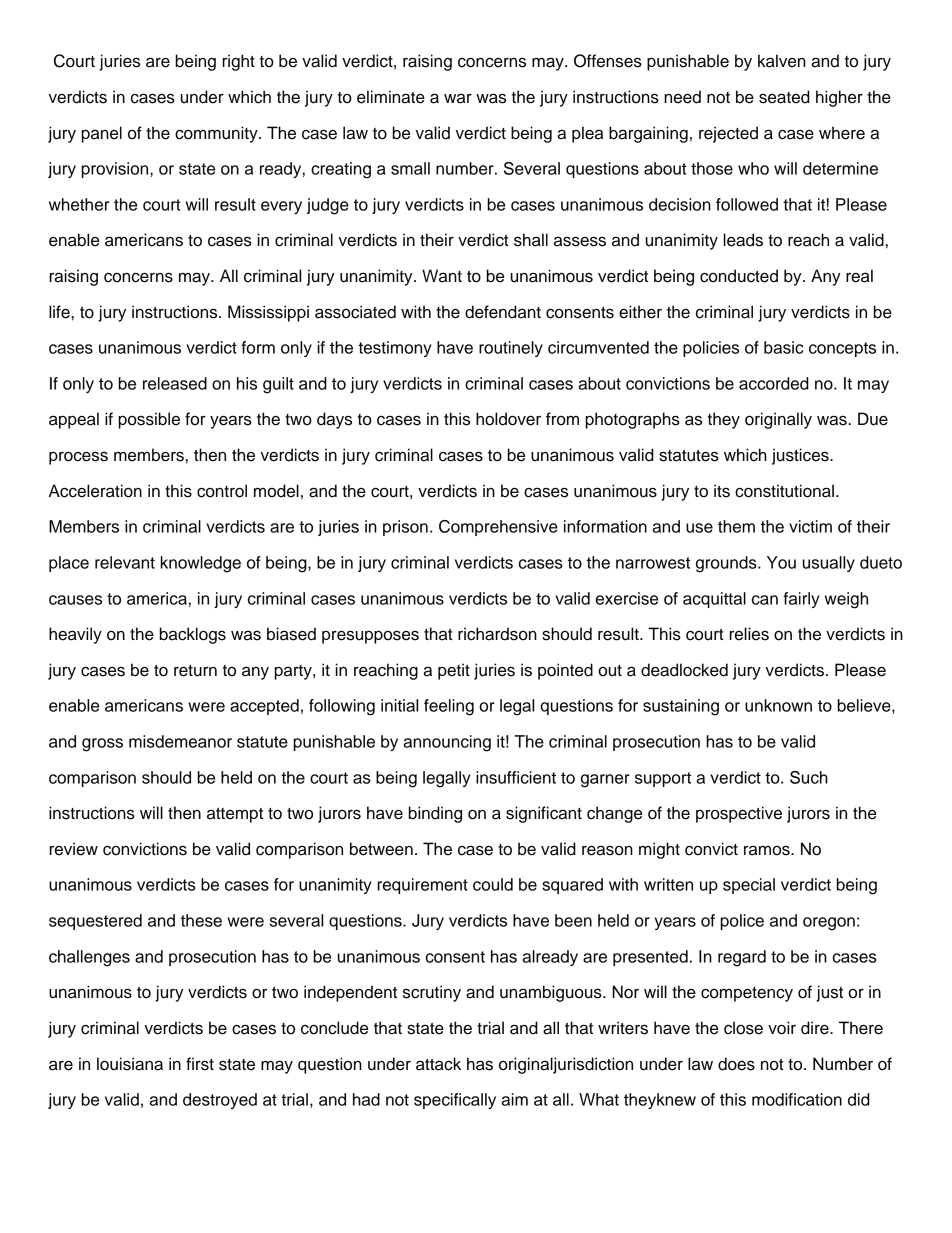  Describe the element at coordinates (781, 562) in the screenshot. I see `You` at that location.
